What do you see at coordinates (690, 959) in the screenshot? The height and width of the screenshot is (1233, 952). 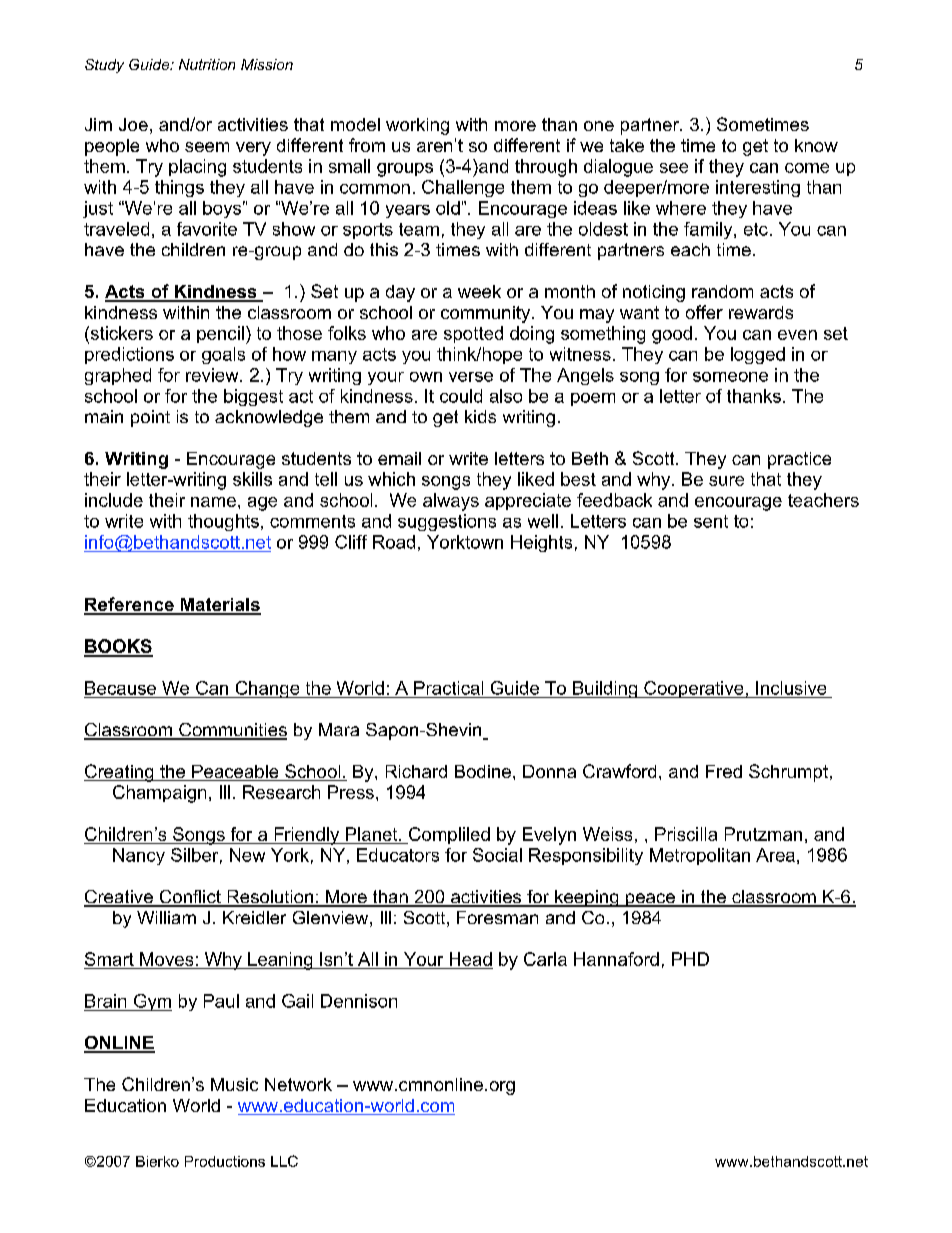 I see `PHD` at bounding box center [690, 959].
